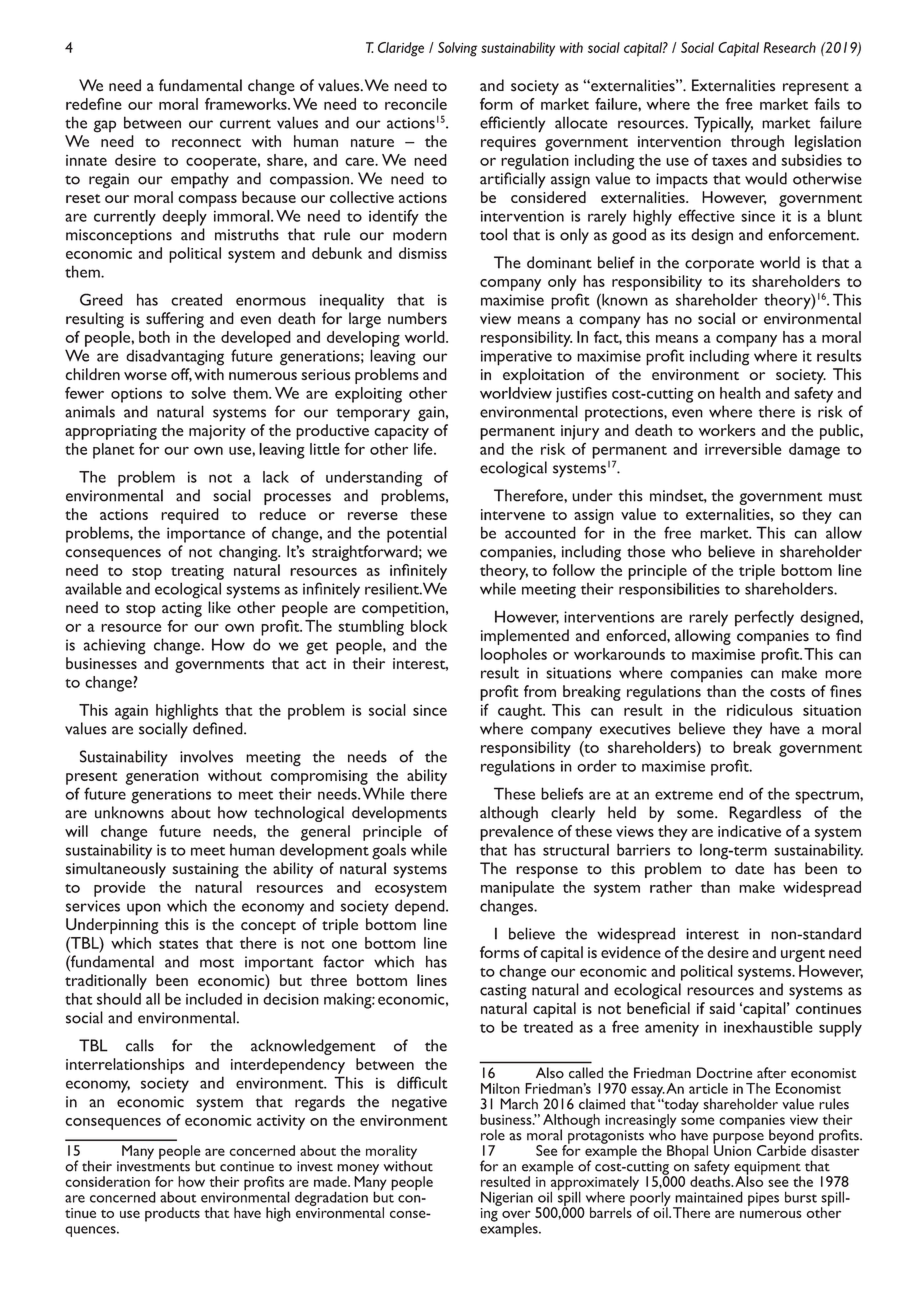  Describe the element at coordinates (790, 47) in the screenshot. I see `Research` at that location.
